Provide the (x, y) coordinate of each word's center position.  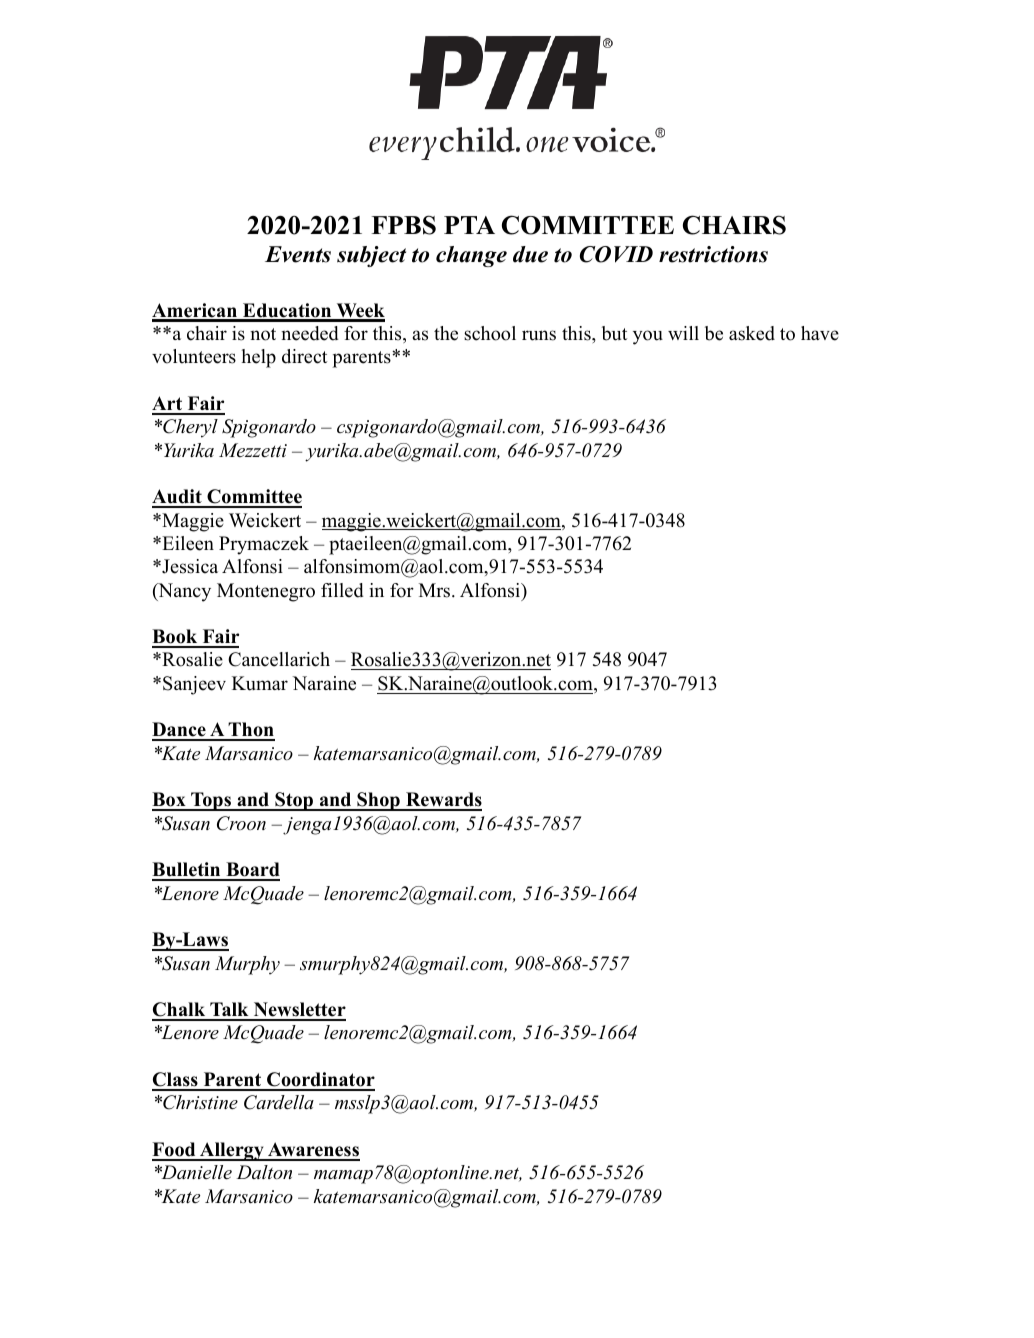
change (471, 256)
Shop (378, 801)
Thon (250, 731)
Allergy (232, 1151)
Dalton (264, 1172)
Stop (294, 801)
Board (252, 871)
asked (752, 333)
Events (298, 254)
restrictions (713, 254)
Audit (178, 498)
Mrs (436, 590)
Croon (241, 823)
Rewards (443, 801)
